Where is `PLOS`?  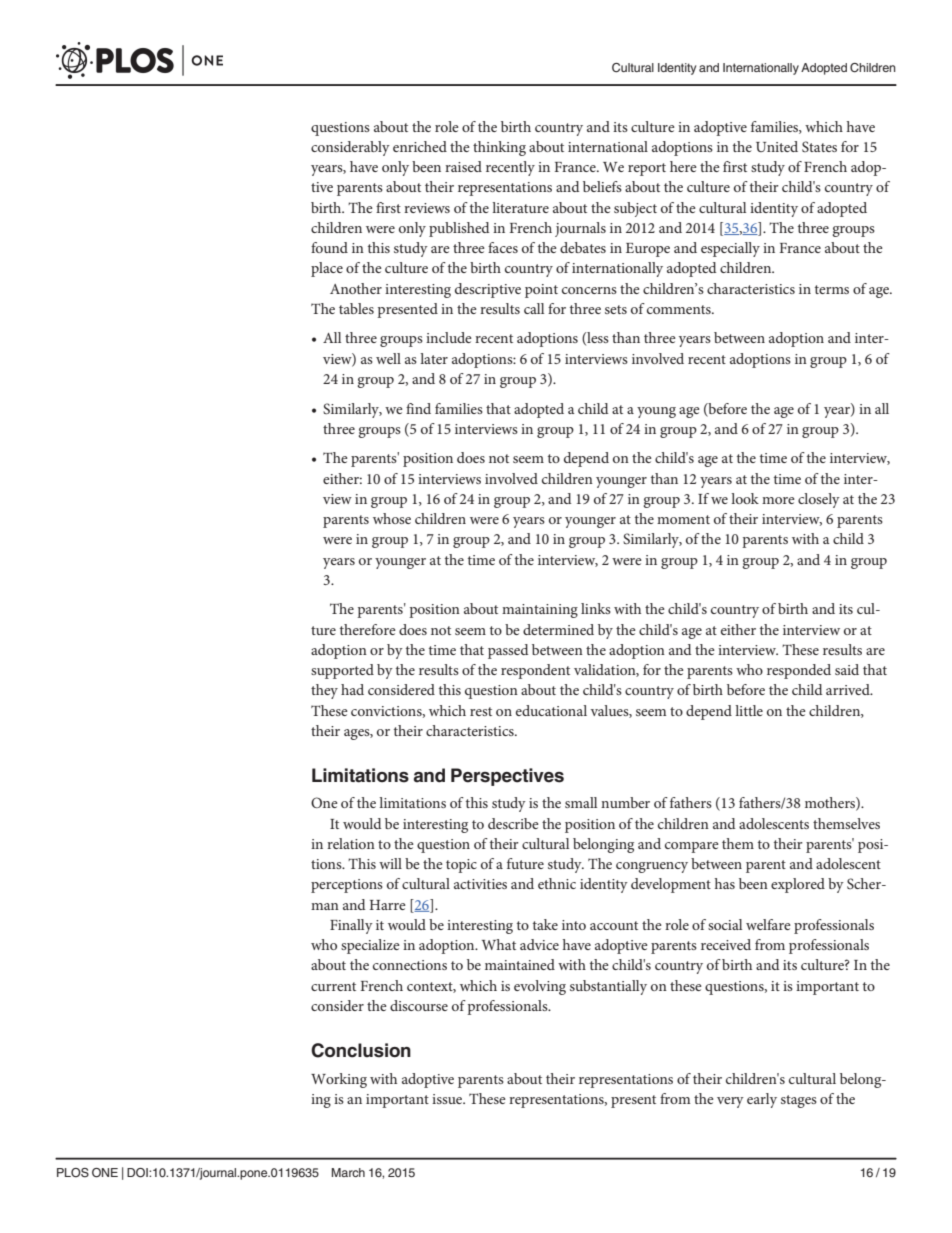 PLOS is located at coordinates (73, 1173).
